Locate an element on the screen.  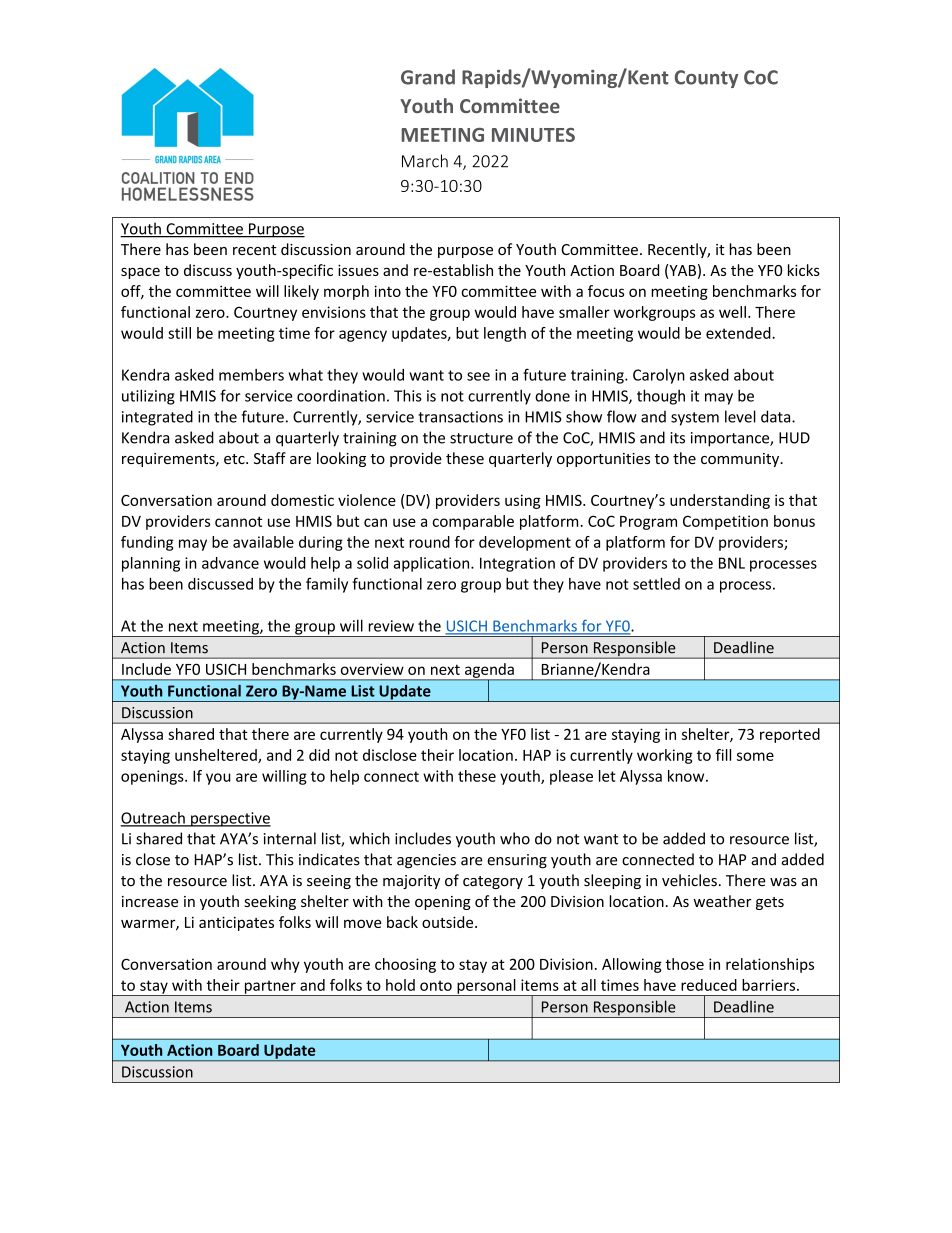
level is located at coordinates (740, 416).
